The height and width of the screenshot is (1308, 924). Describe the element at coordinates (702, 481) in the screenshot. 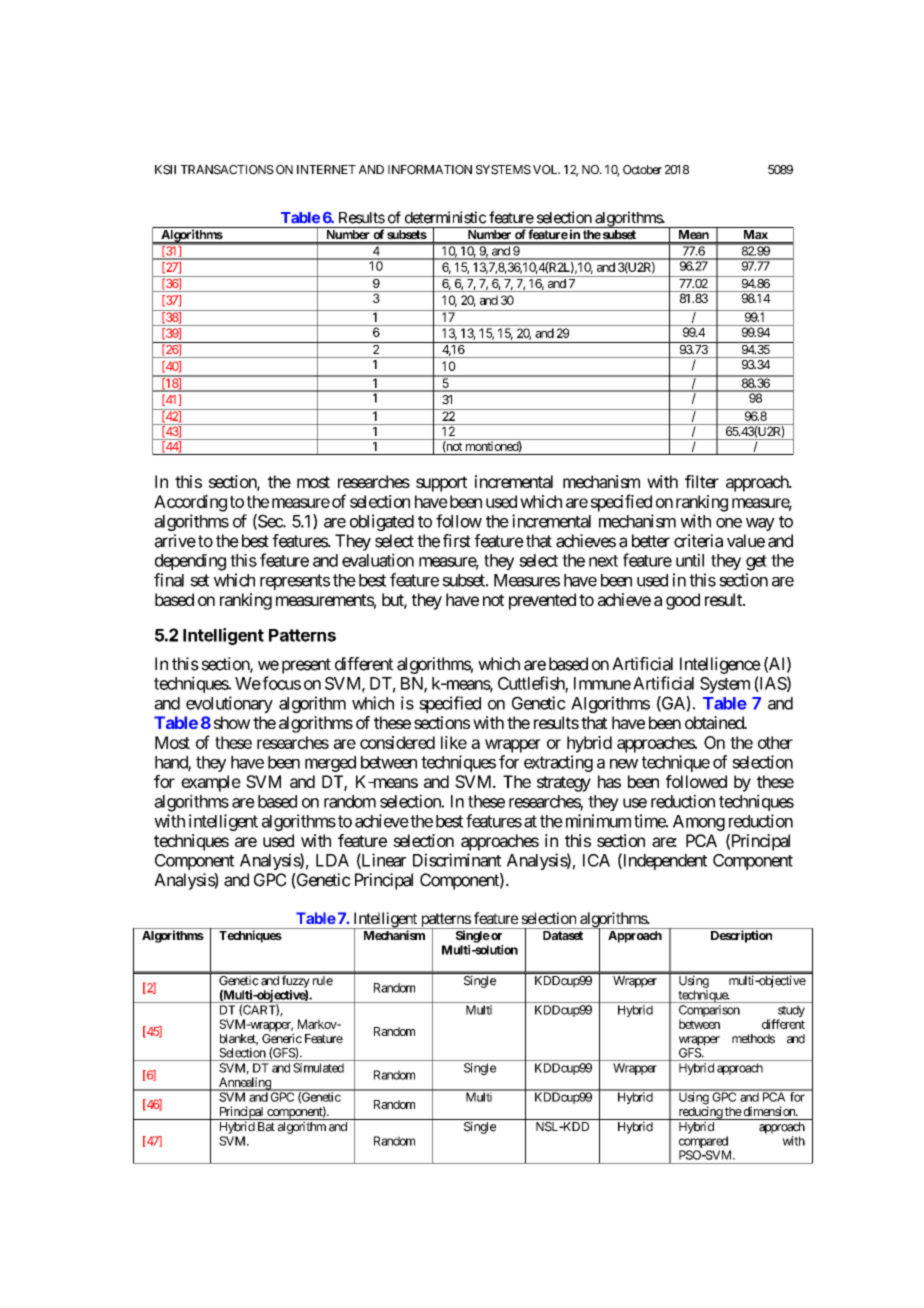

I see `filter` at that location.
